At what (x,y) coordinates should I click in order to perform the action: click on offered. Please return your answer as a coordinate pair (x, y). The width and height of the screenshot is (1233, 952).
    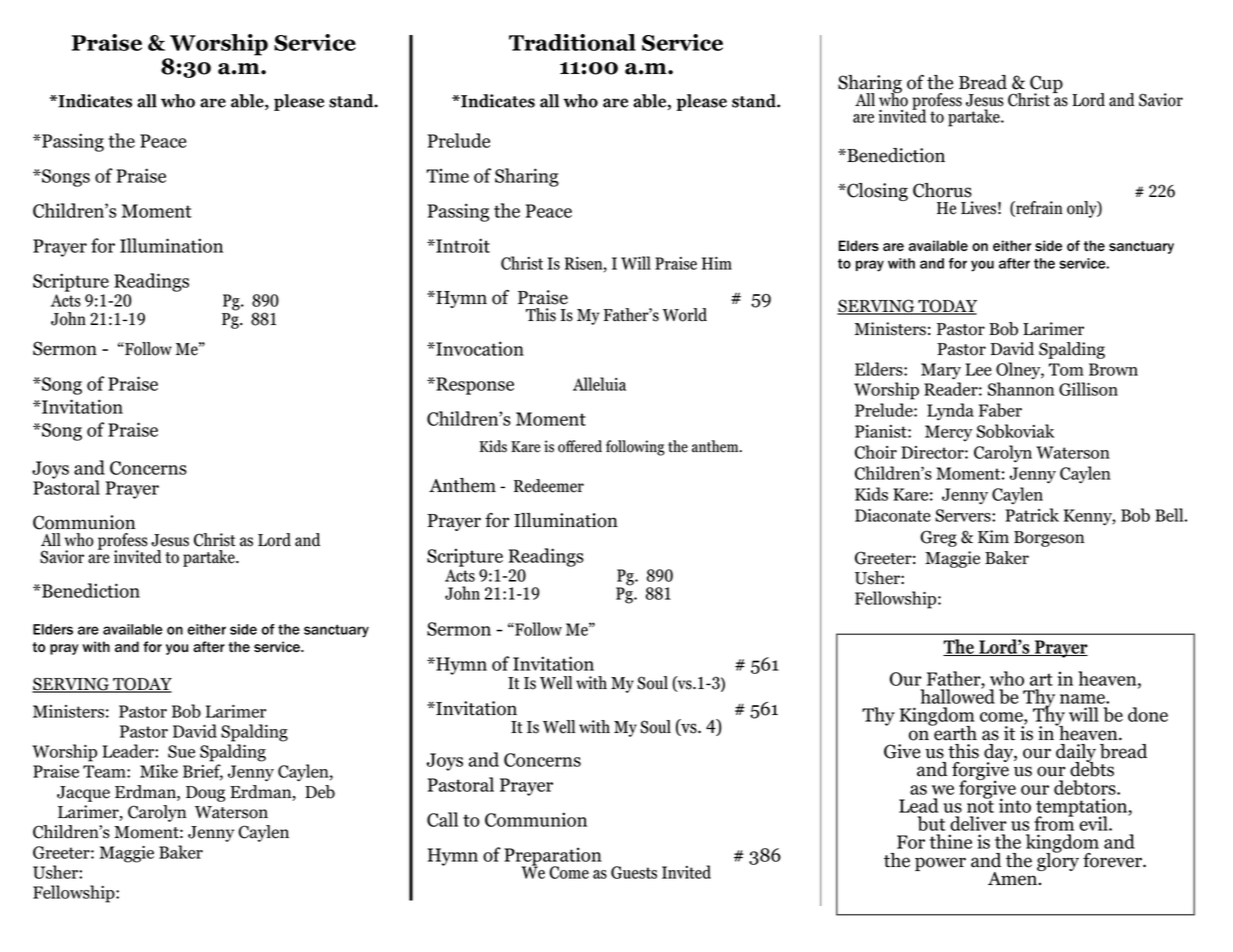
    Looking at the image, I should click on (580, 446).
